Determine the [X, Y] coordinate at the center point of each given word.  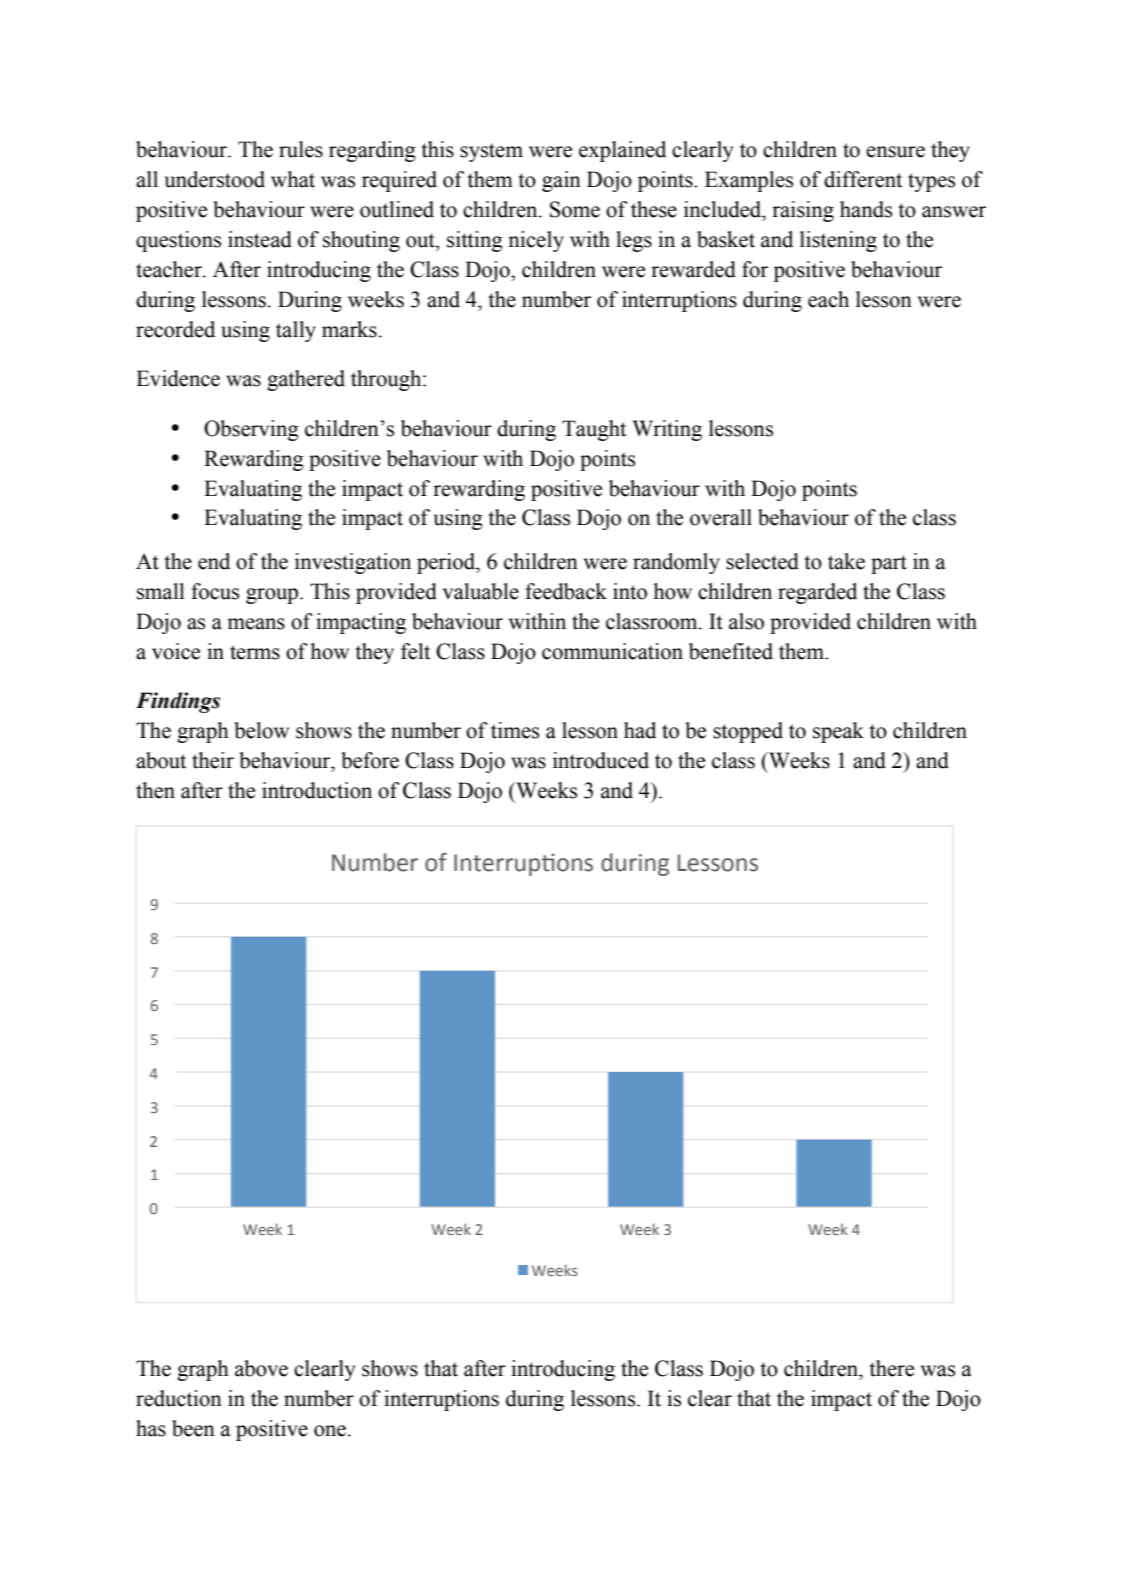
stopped [748, 732]
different [863, 179]
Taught [594, 430]
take [846, 561]
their [213, 760]
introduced [601, 760]
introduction [317, 790]
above [261, 1368]
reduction [179, 1398]
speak [838, 732]
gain [561, 181]
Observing [251, 430]
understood [214, 179]
